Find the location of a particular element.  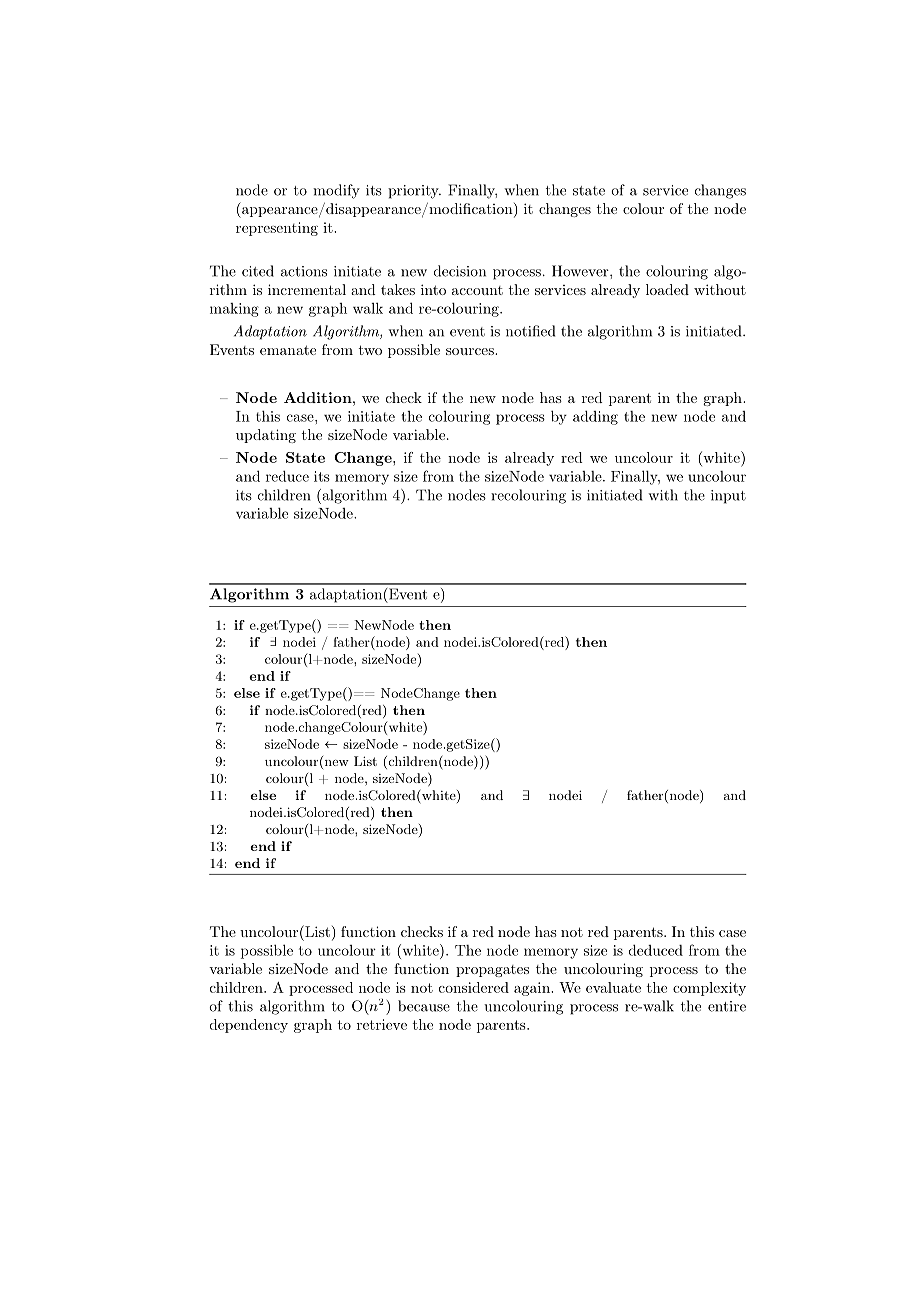

input is located at coordinates (728, 497).
